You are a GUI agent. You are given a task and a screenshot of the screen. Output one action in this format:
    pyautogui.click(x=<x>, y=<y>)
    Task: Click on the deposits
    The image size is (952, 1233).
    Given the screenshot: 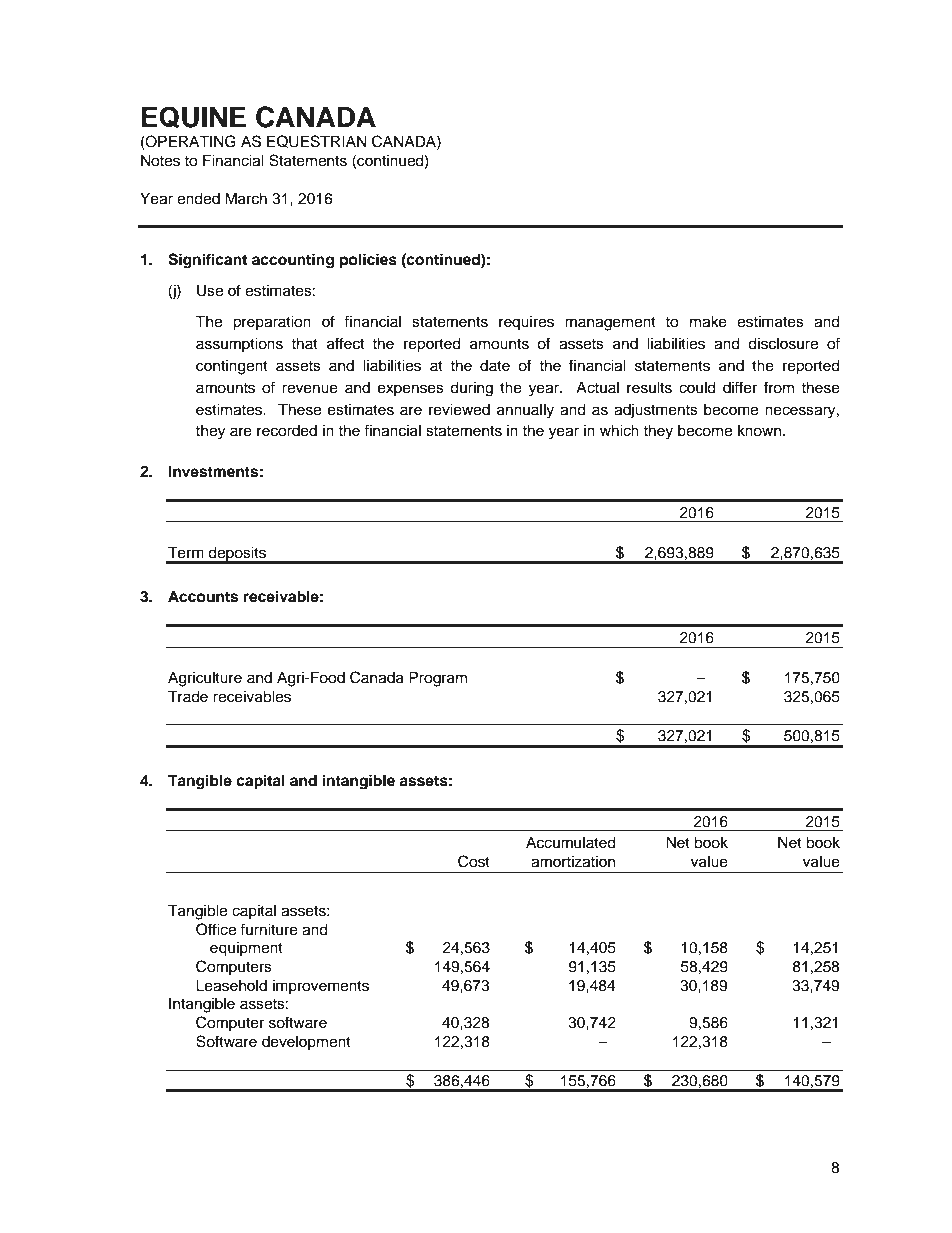 What is the action you would take?
    pyautogui.click(x=237, y=554)
